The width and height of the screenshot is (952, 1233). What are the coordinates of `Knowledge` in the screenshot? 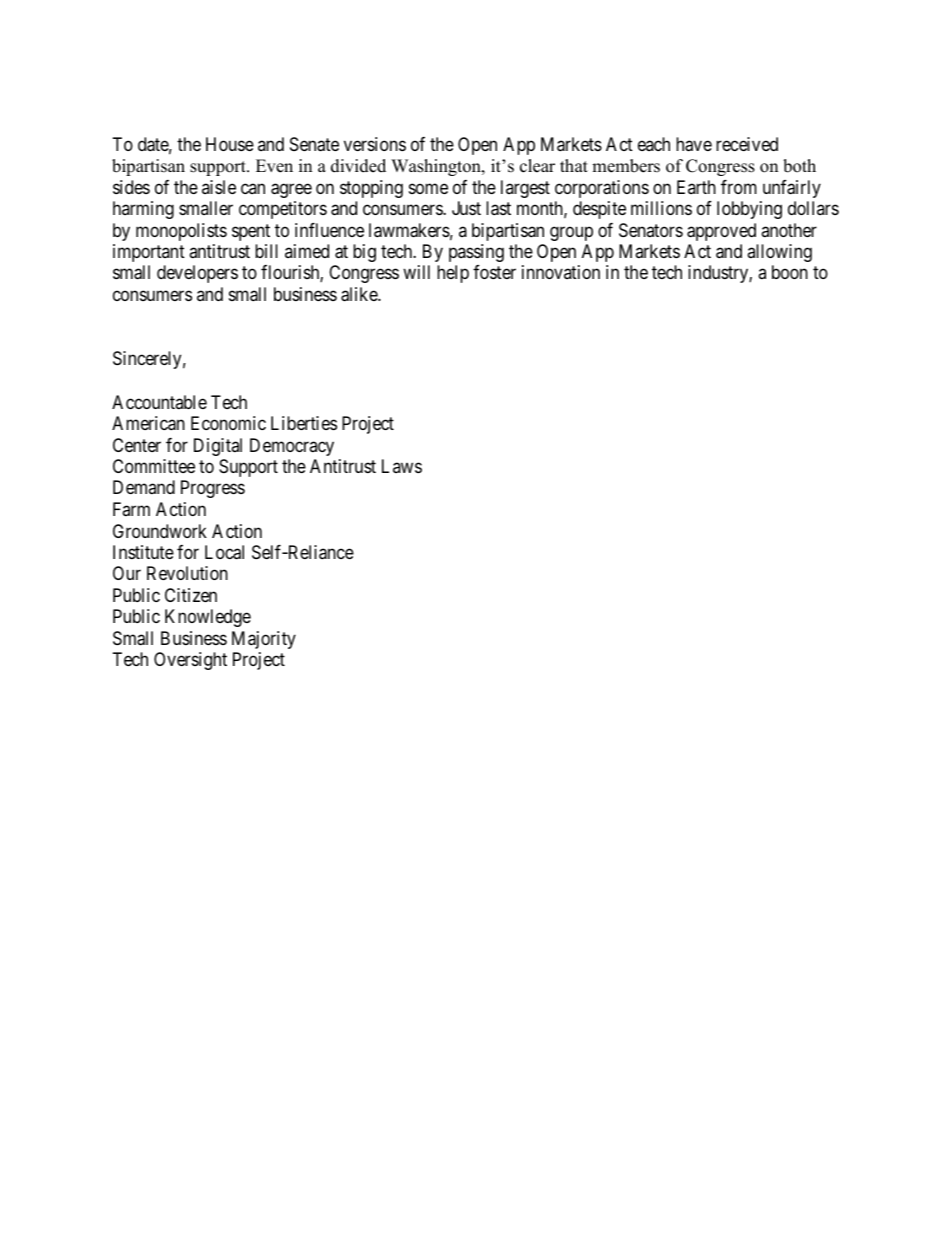 It's located at (208, 618).
